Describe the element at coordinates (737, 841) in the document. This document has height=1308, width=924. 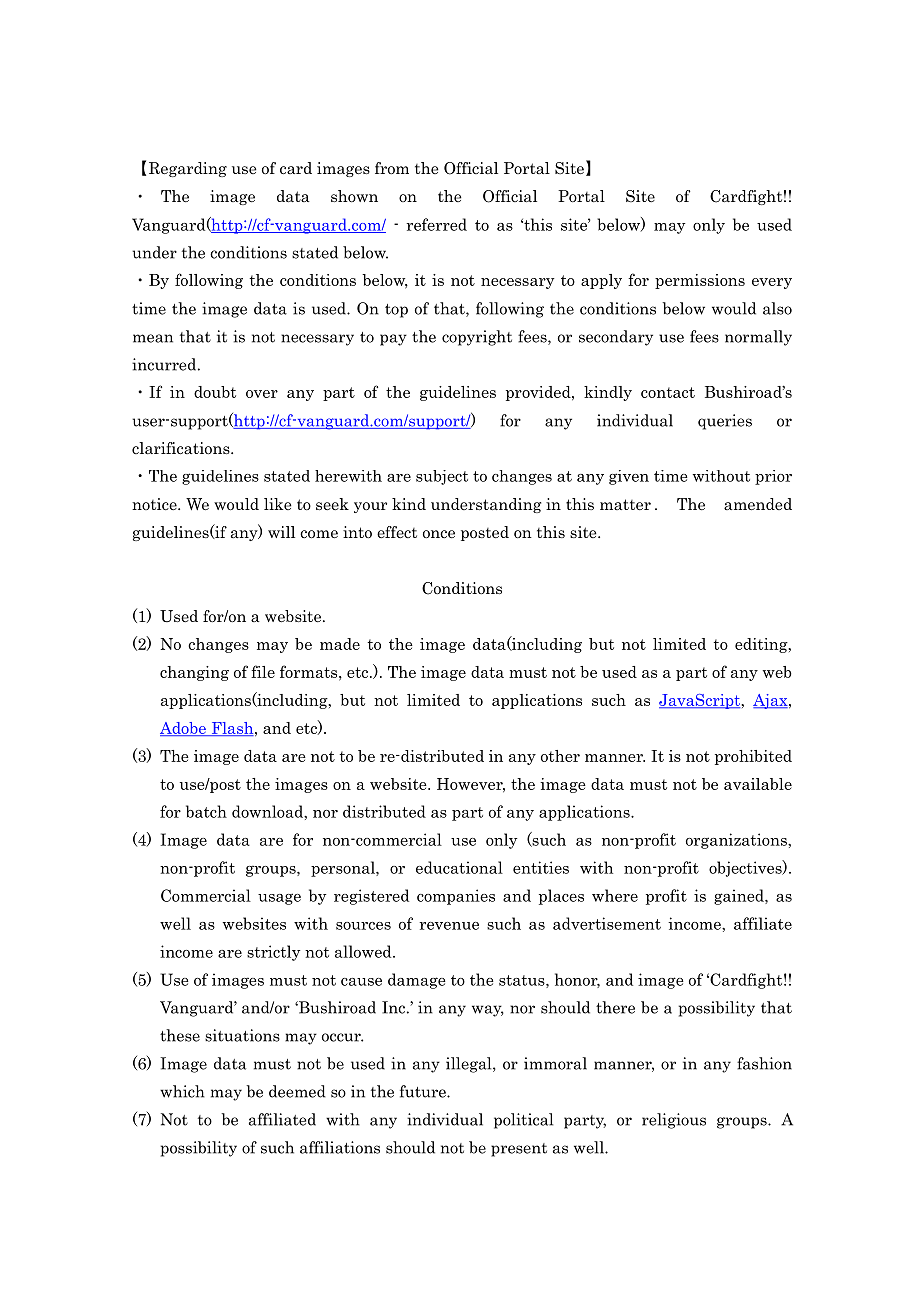
I see `organizations` at that location.
